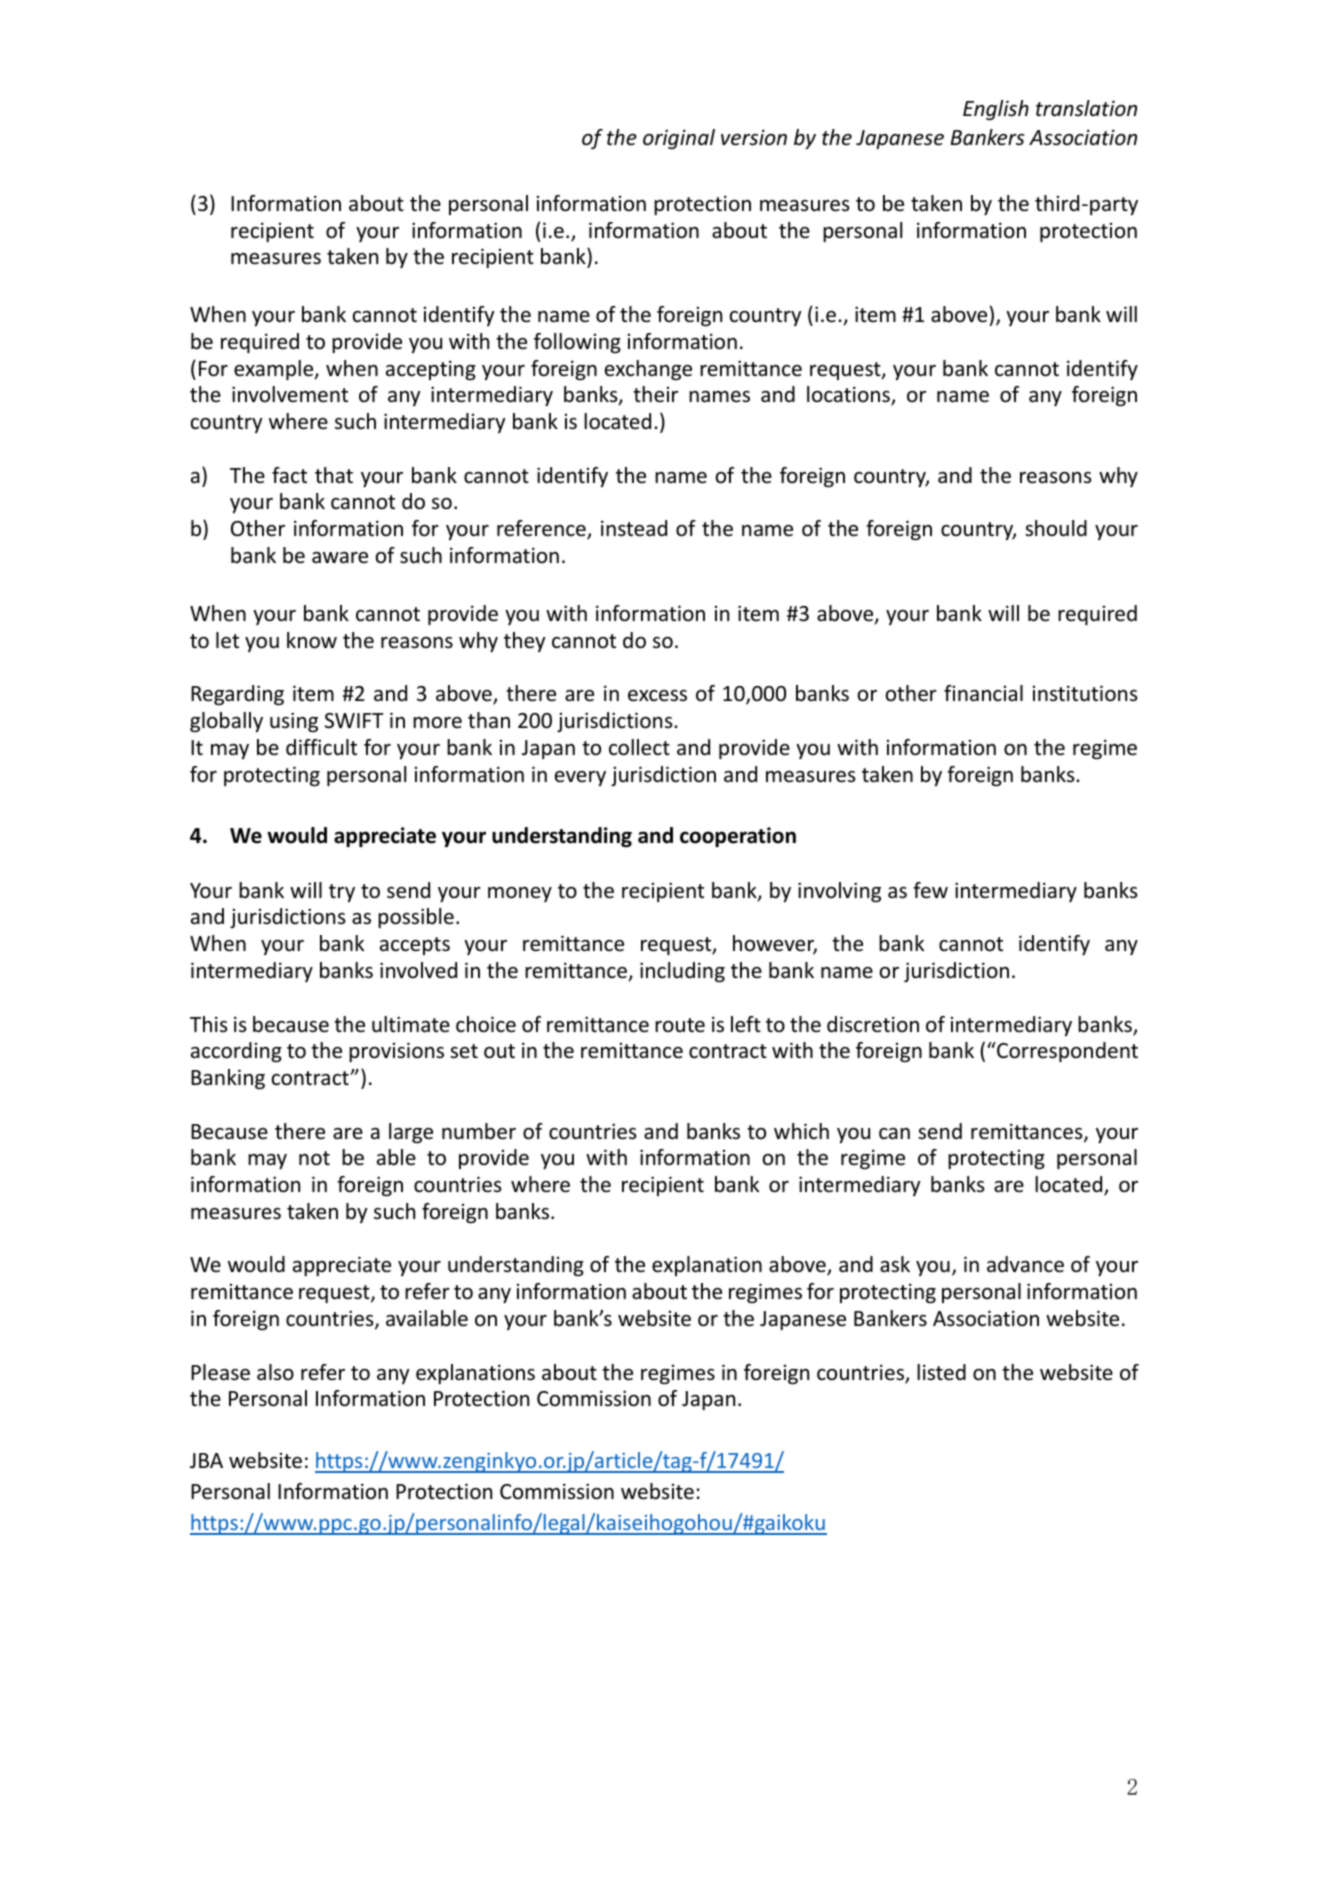  I want to click on difficult, so click(321, 747).
